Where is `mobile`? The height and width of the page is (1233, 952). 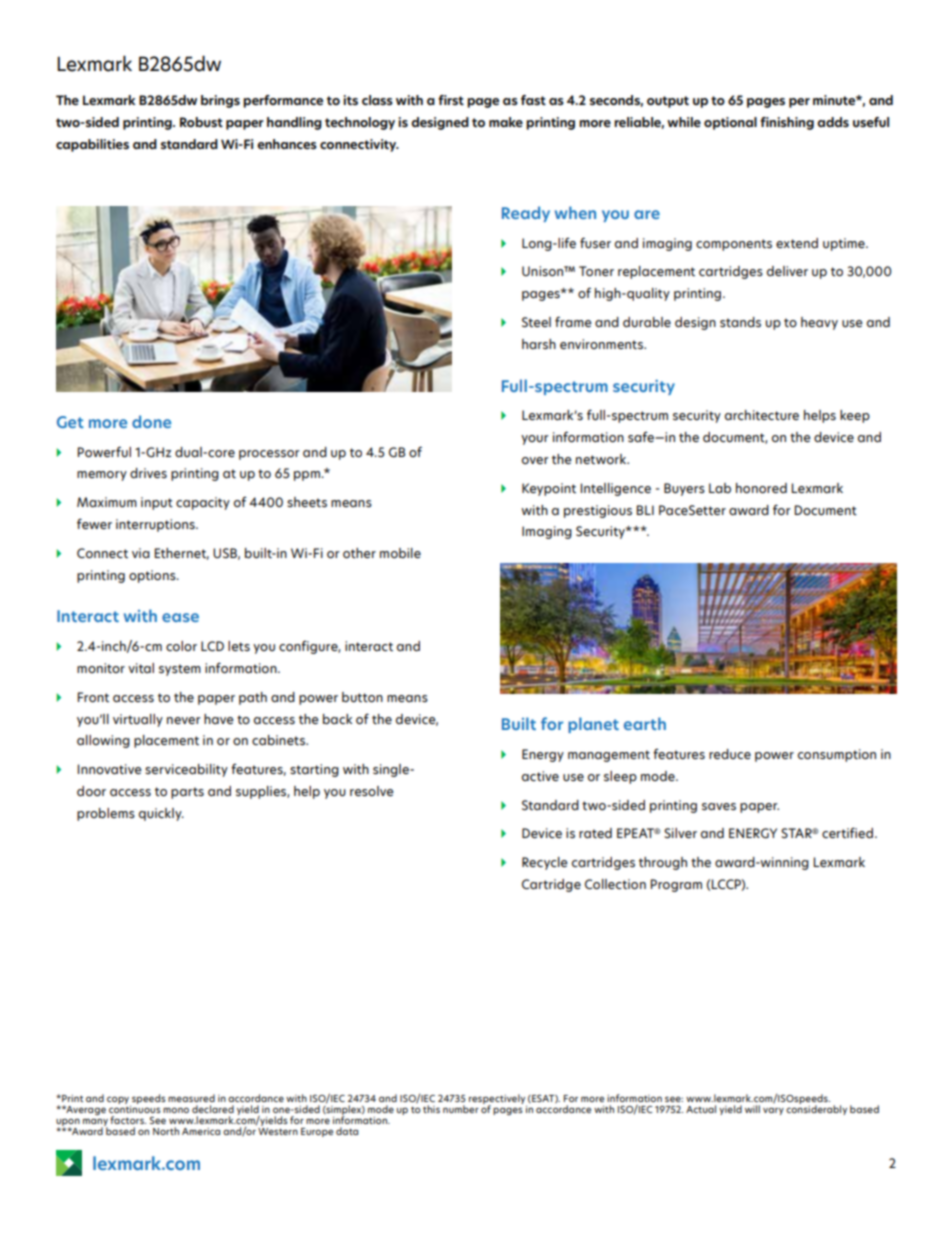 mobile is located at coordinates (400, 553).
